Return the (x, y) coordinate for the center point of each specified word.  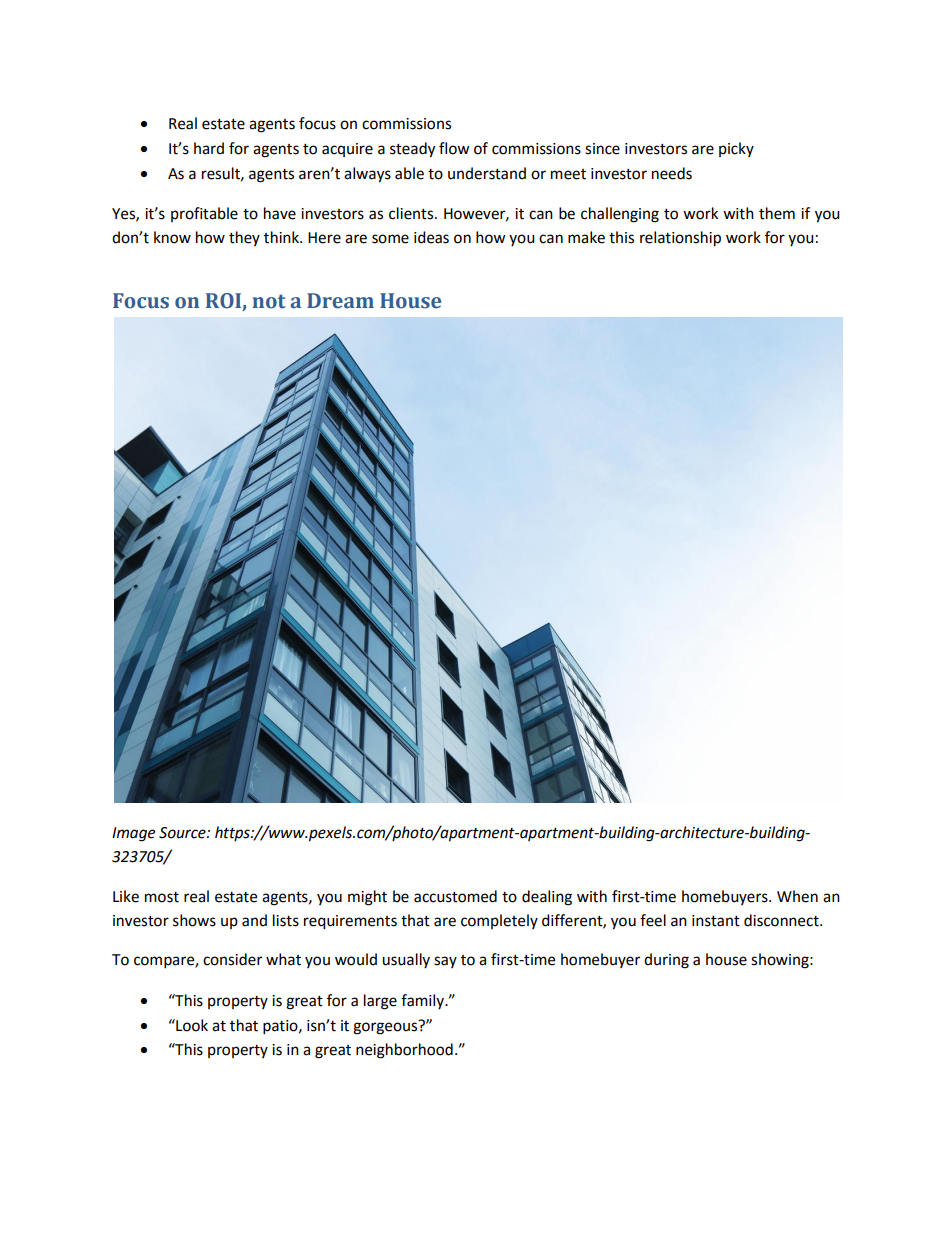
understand (487, 173)
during (666, 961)
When (797, 896)
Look (191, 1025)
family (423, 1001)
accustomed (455, 896)
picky (736, 149)
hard (209, 148)
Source (183, 833)
